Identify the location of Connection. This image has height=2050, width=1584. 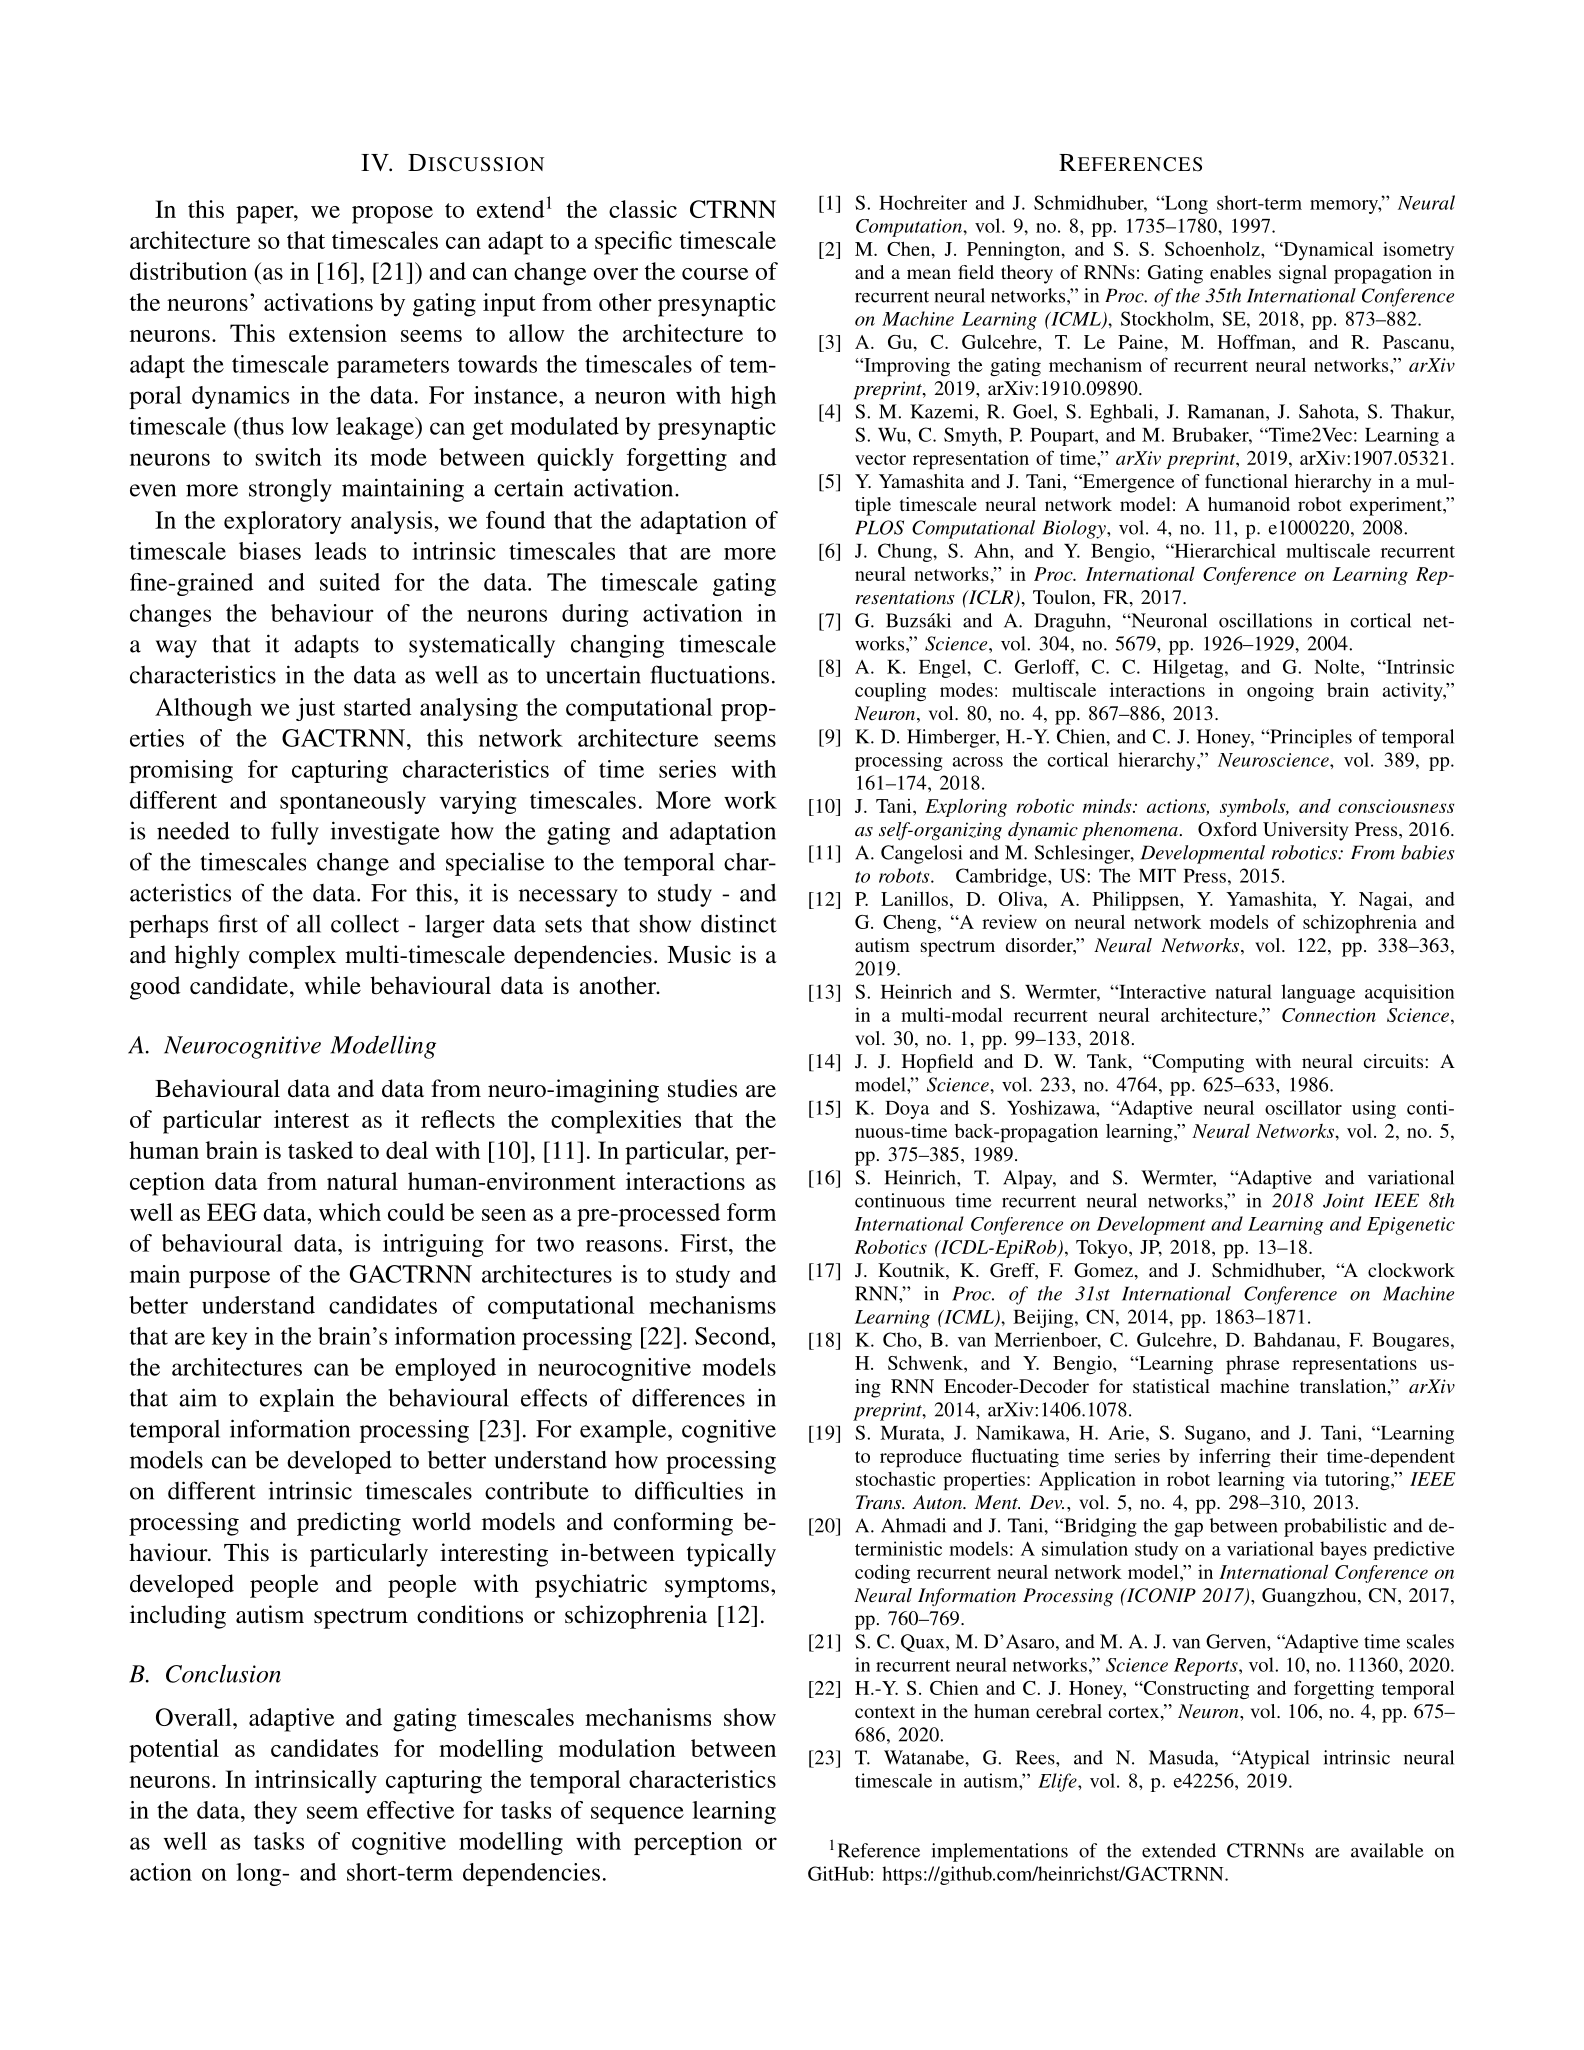
(1329, 1015).
